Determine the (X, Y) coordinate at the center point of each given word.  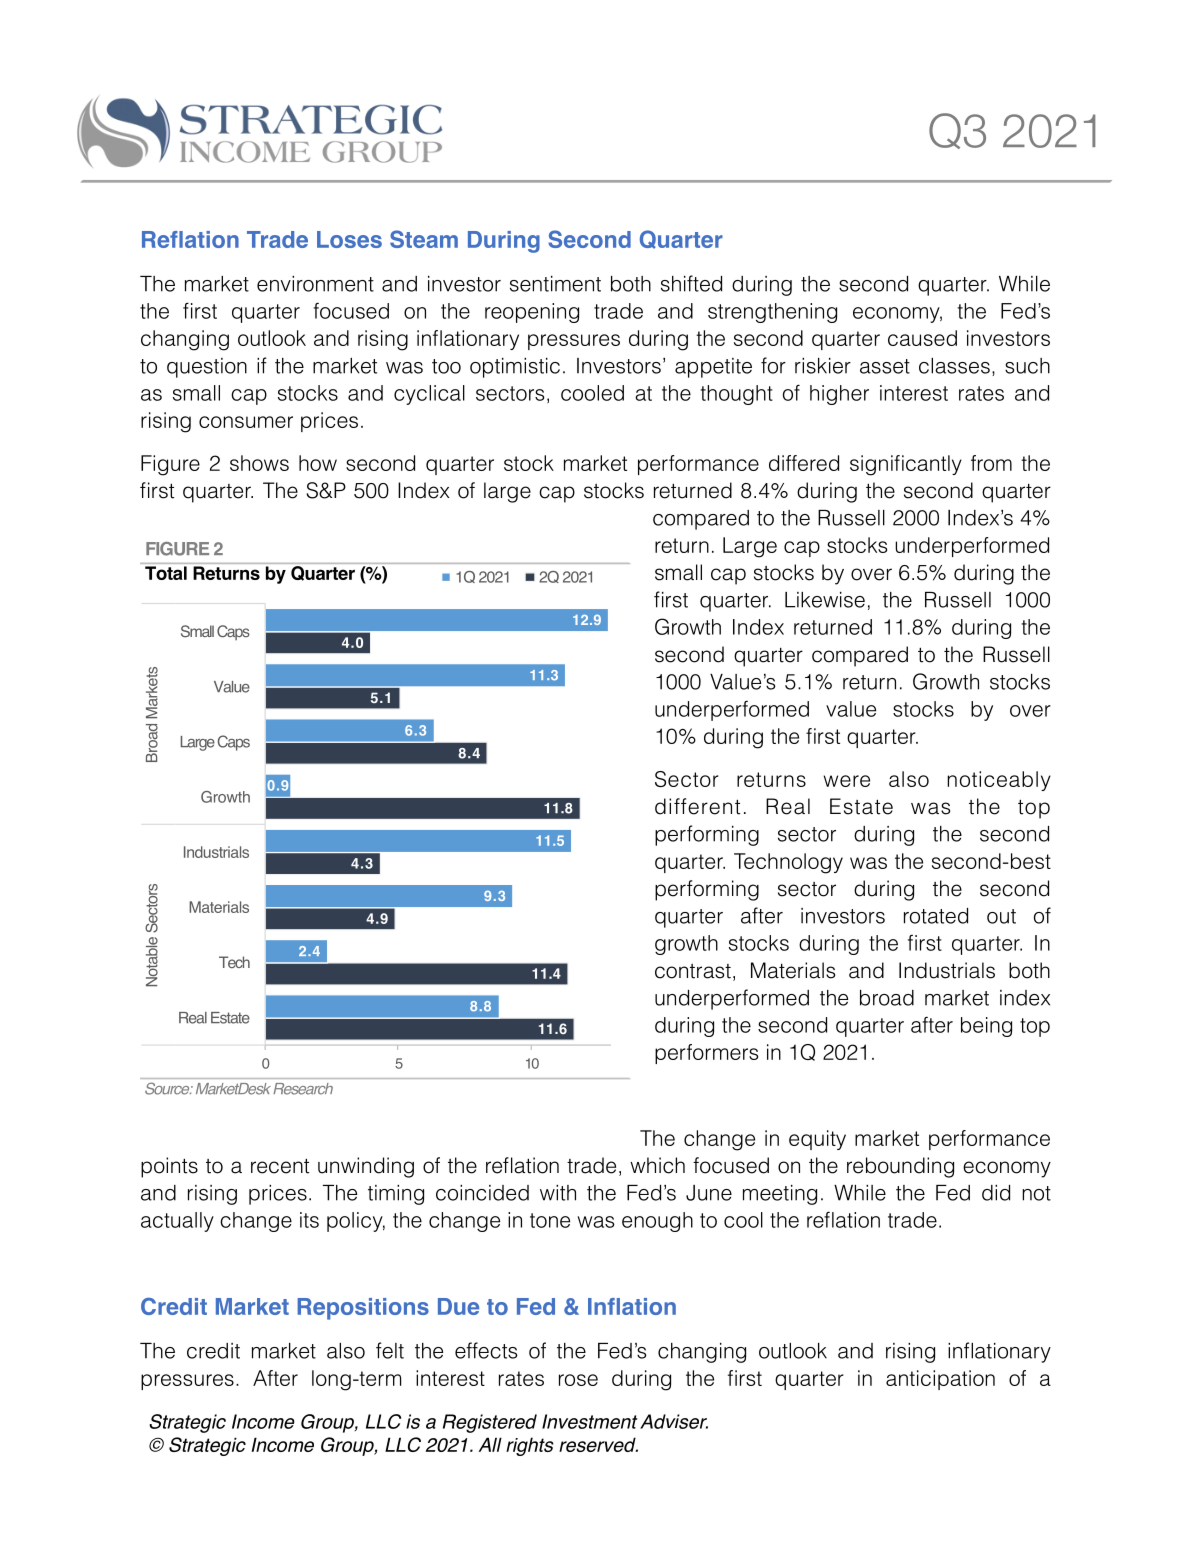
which (657, 1165)
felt (390, 1350)
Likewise (825, 600)
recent (280, 1166)
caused (922, 338)
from (991, 463)
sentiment (555, 284)
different (697, 806)
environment (315, 284)
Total (166, 573)
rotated (936, 916)
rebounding (900, 1167)
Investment (590, 1421)
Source (168, 1089)
